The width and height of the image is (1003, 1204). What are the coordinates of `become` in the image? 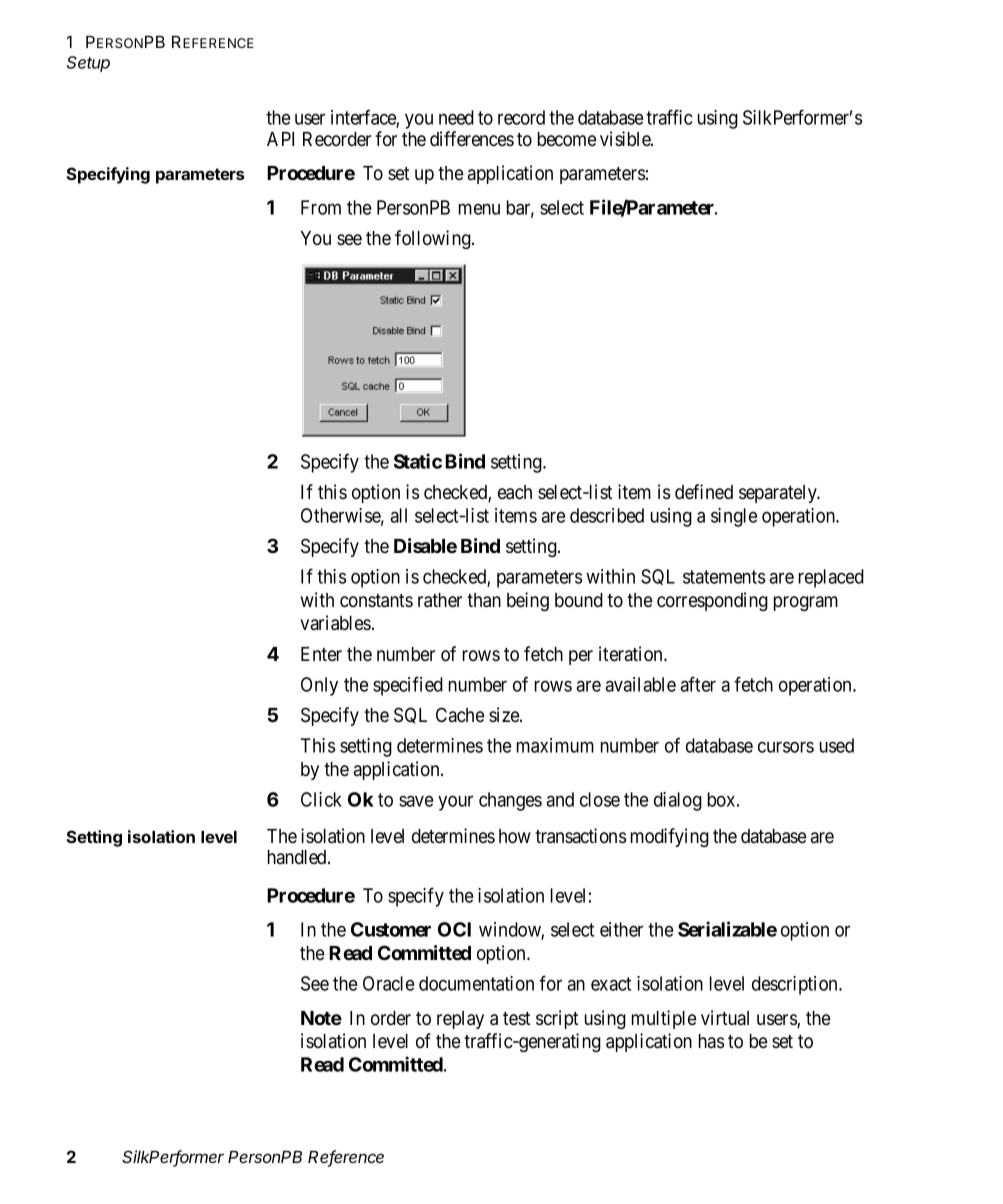 It's located at (567, 139).
